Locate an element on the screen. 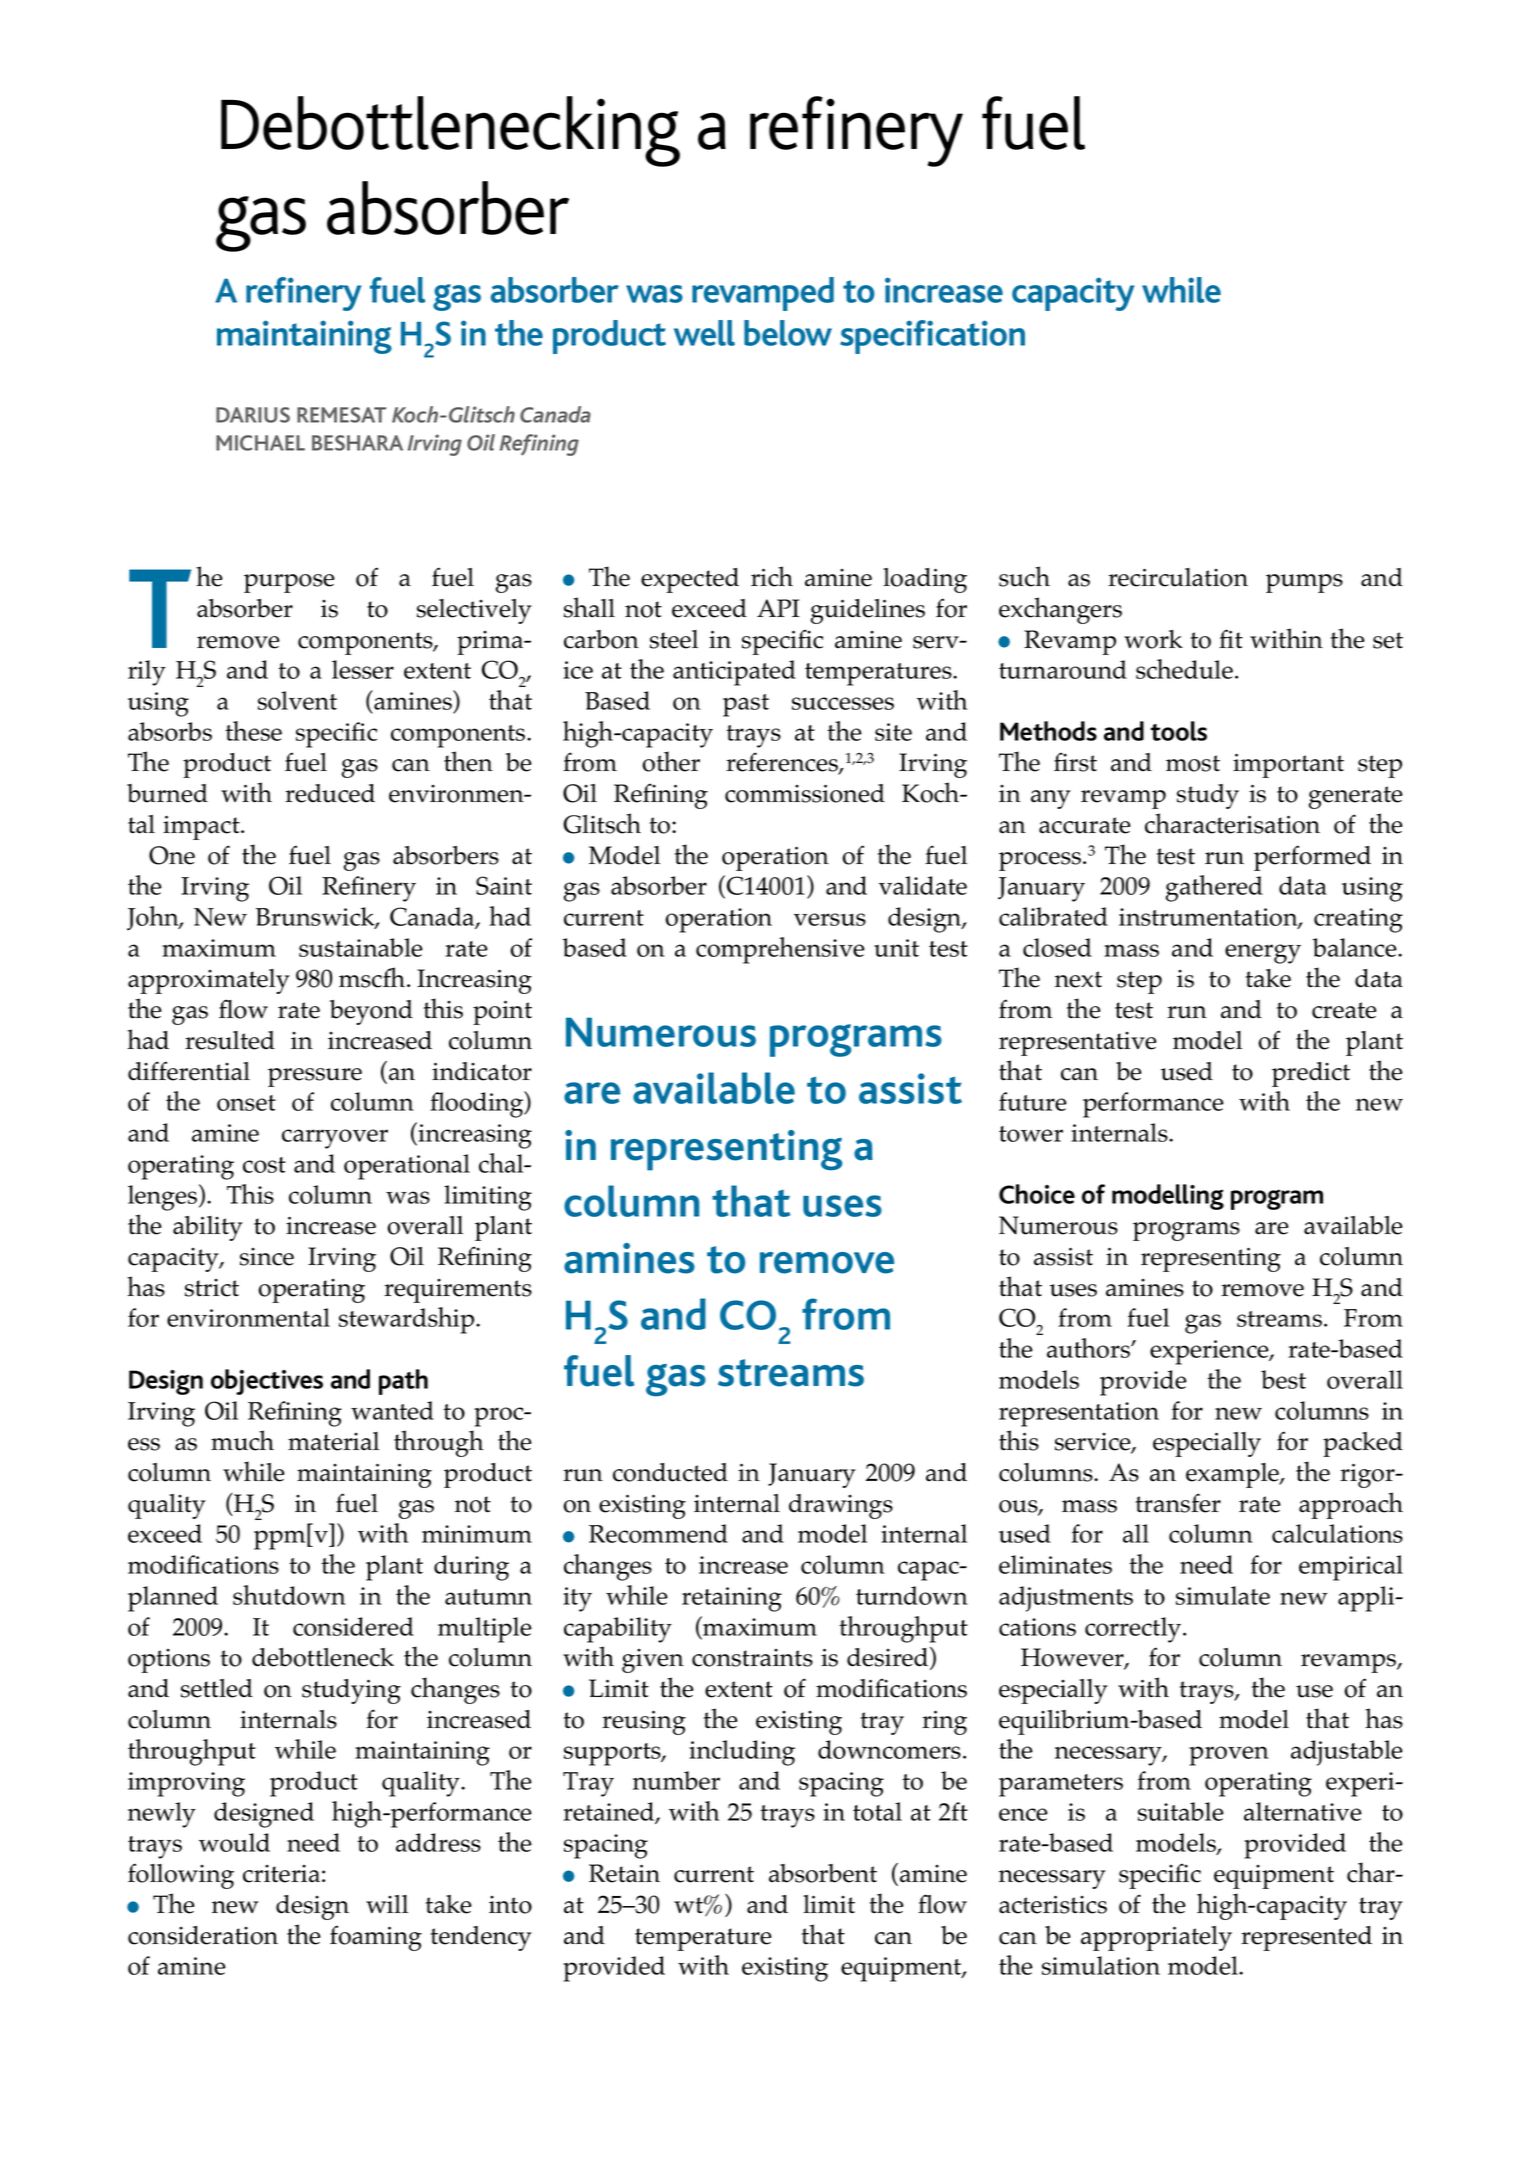 The image size is (1531, 2165). gathered is located at coordinates (1214, 888).
